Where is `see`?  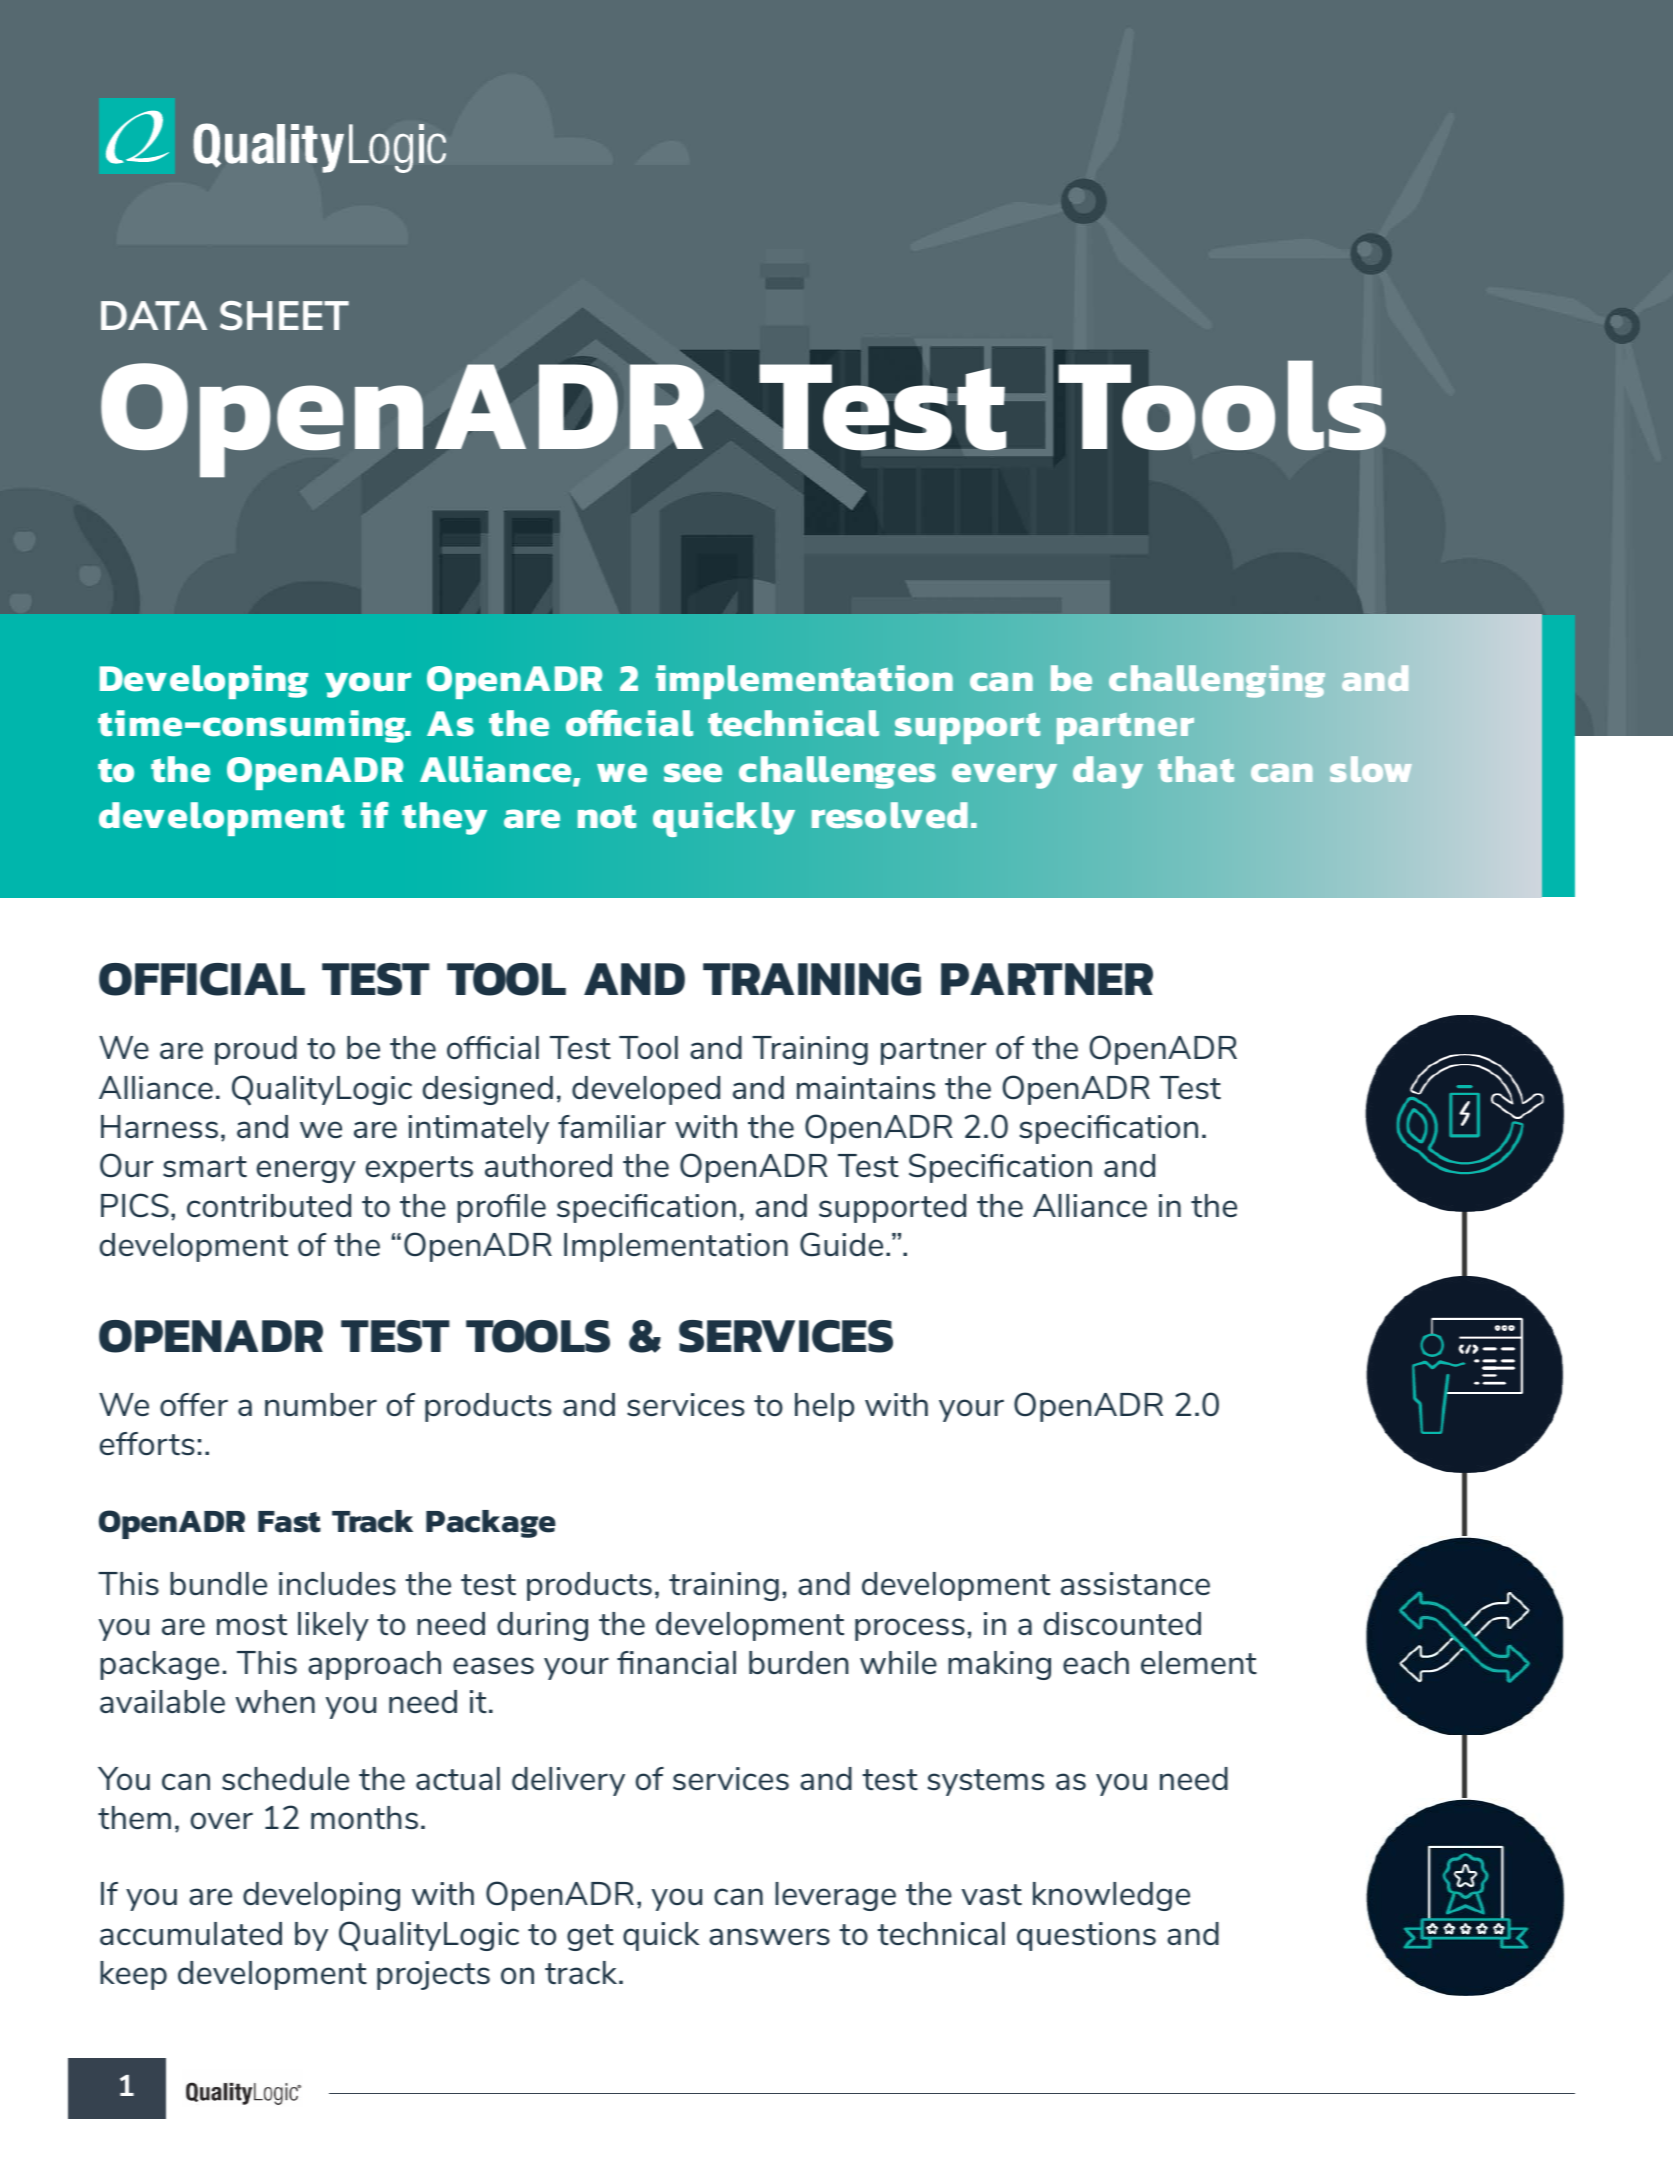
see is located at coordinates (693, 772).
